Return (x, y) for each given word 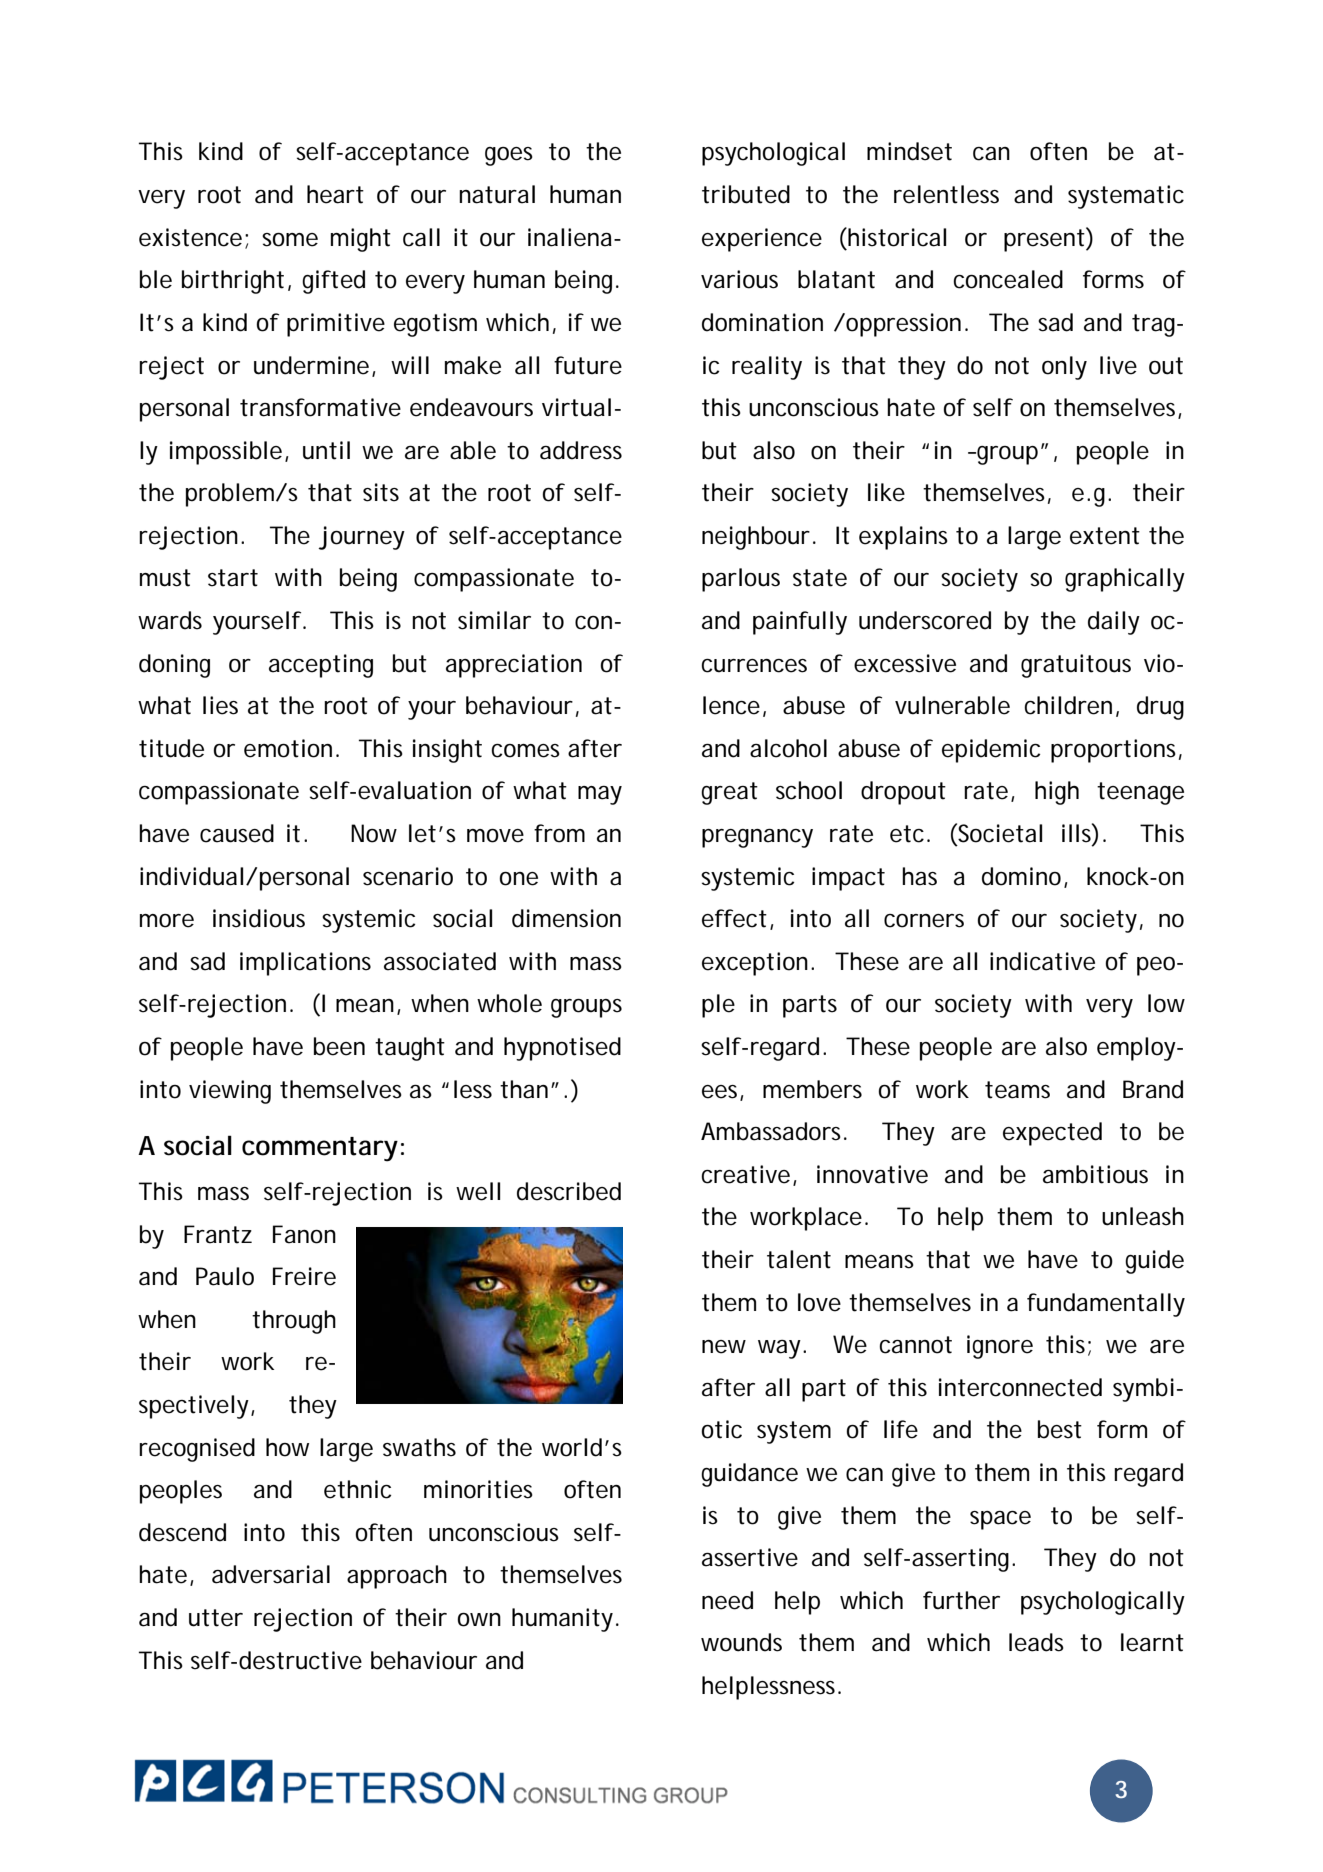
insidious (259, 918)
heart (335, 194)
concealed (1008, 279)
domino (1023, 877)
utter (216, 1618)
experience (762, 240)
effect (734, 918)
